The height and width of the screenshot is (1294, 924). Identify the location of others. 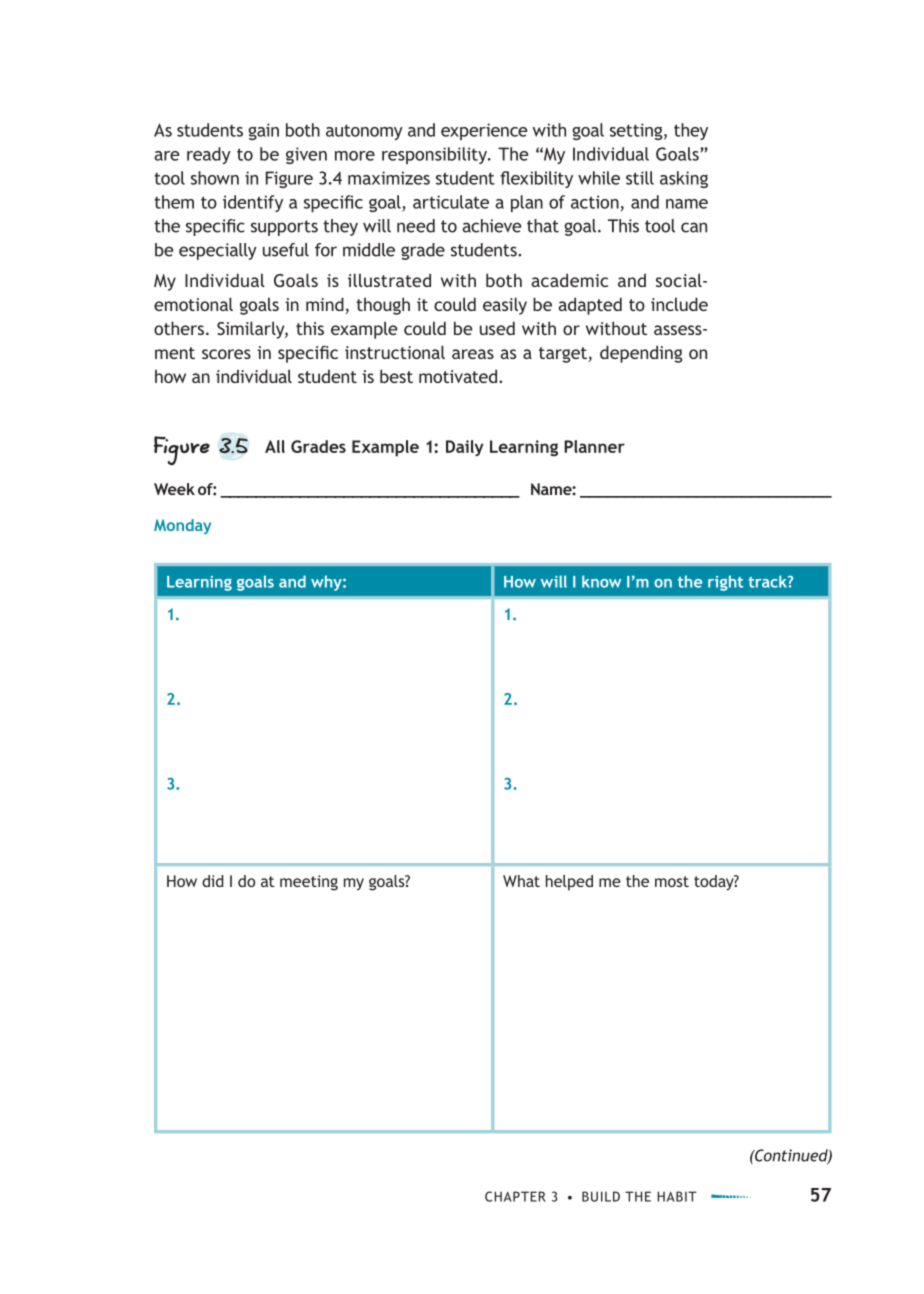
(179, 328).
